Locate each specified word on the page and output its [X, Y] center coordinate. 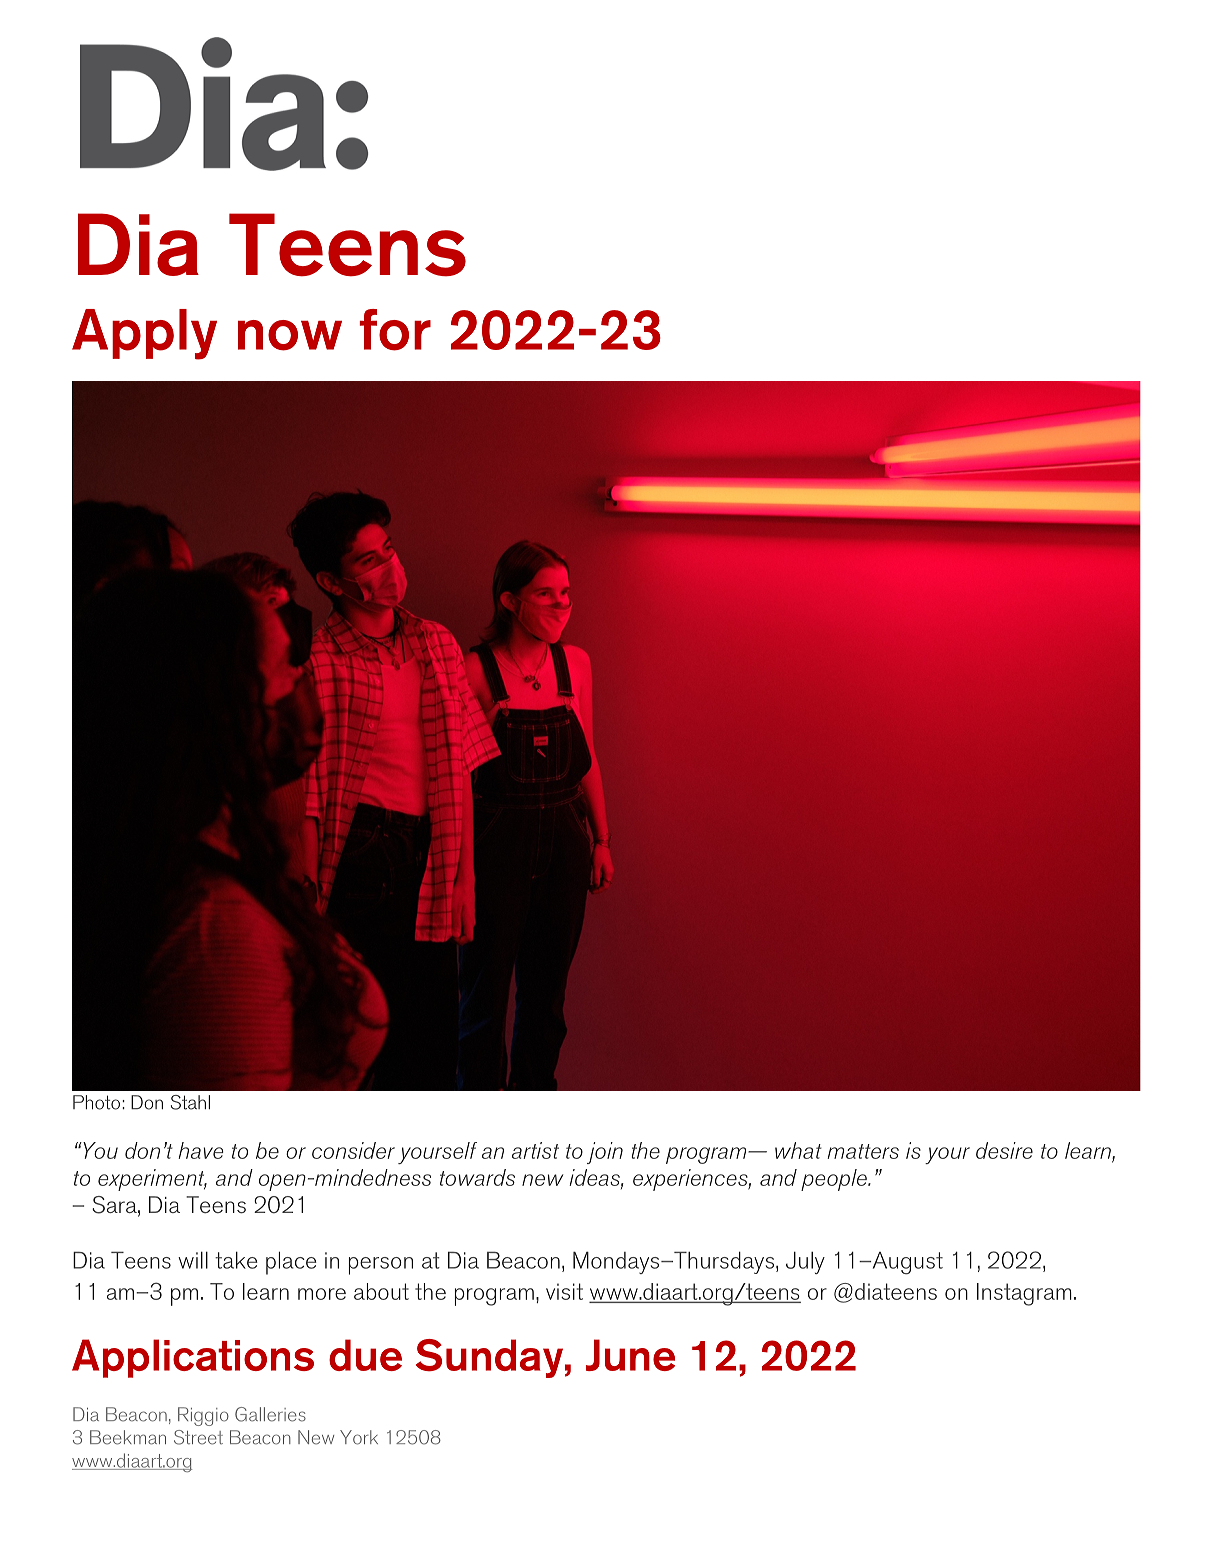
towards [477, 1177]
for [395, 330]
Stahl [190, 1102]
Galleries [270, 1414]
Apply [144, 334]
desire [1004, 1150]
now [290, 335]
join [605, 1153]
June [630, 1355]
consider [353, 1150]
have [201, 1150]
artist [535, 1150]
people [835, 1180]
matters [863, 1151]
